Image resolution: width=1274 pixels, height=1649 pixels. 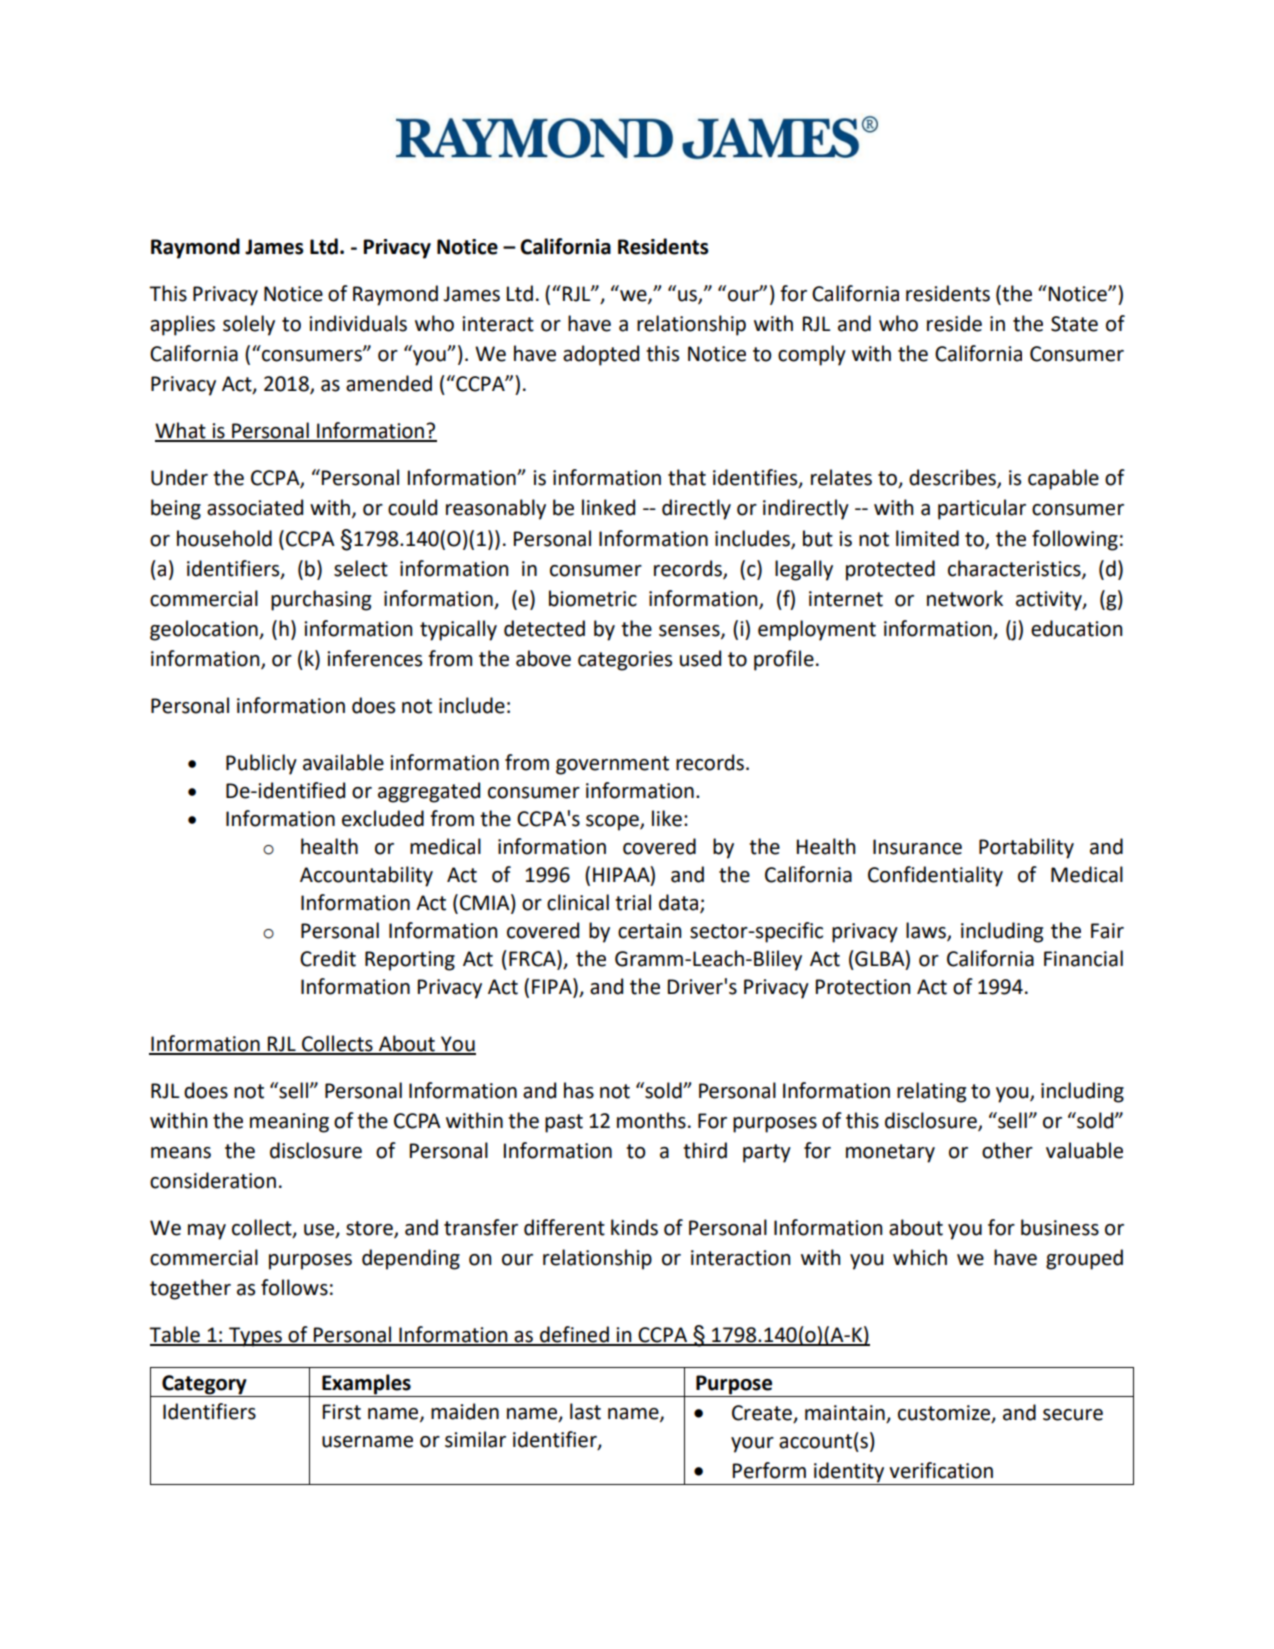 I want to click on solely, so click(x=249, y=325).
